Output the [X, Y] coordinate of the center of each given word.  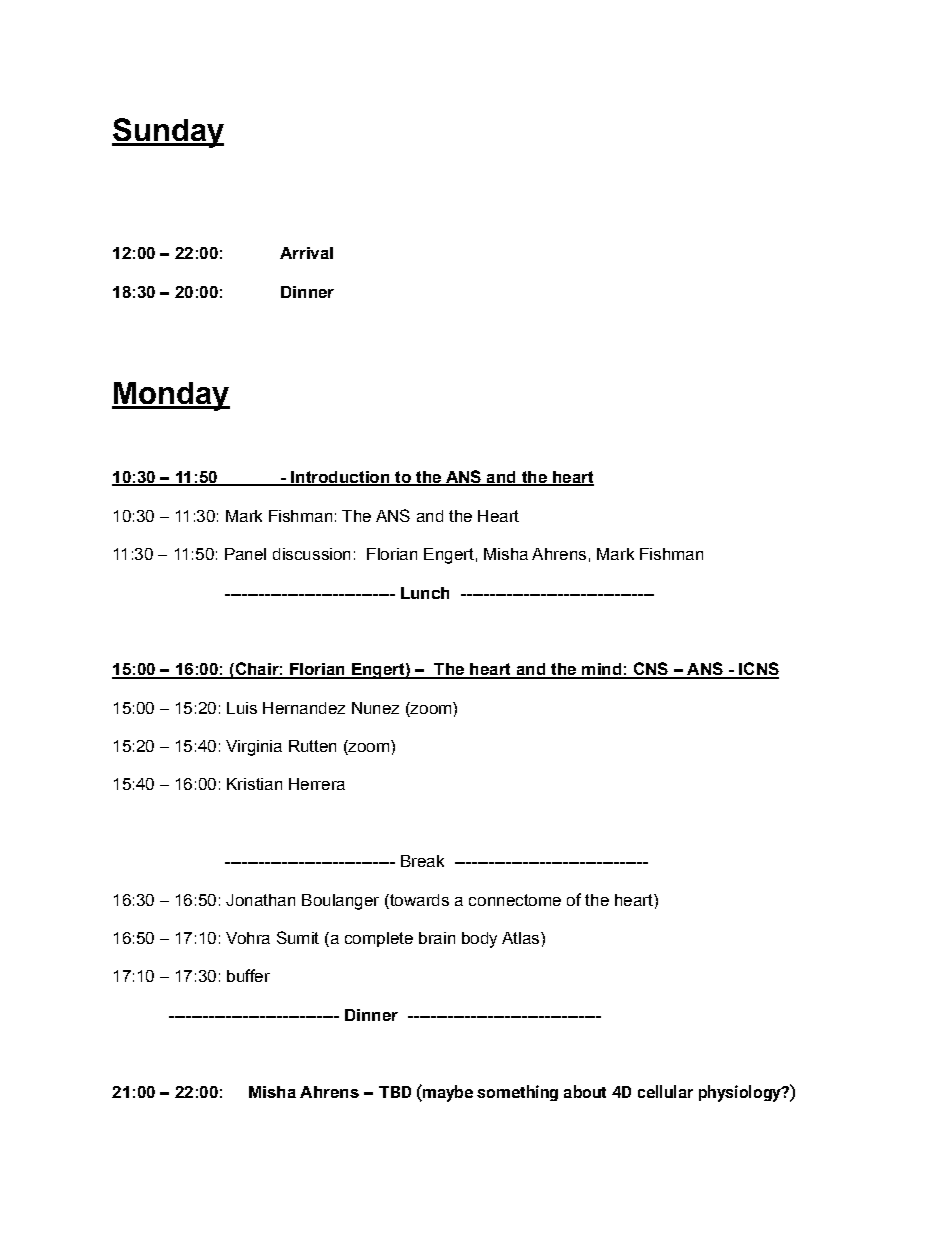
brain [437, 938]
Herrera [317, 784]
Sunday [168, 133]
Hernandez [304, 708]
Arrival [306, 253]
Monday [171, 396]
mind [602, 670]
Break [422, 861]
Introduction [340, 478]
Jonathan [260, 900]
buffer [248, 975]
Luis [242, 708]
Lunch [425, 593]
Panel [245, 554]
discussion [311, 554]
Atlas [522, 938]
